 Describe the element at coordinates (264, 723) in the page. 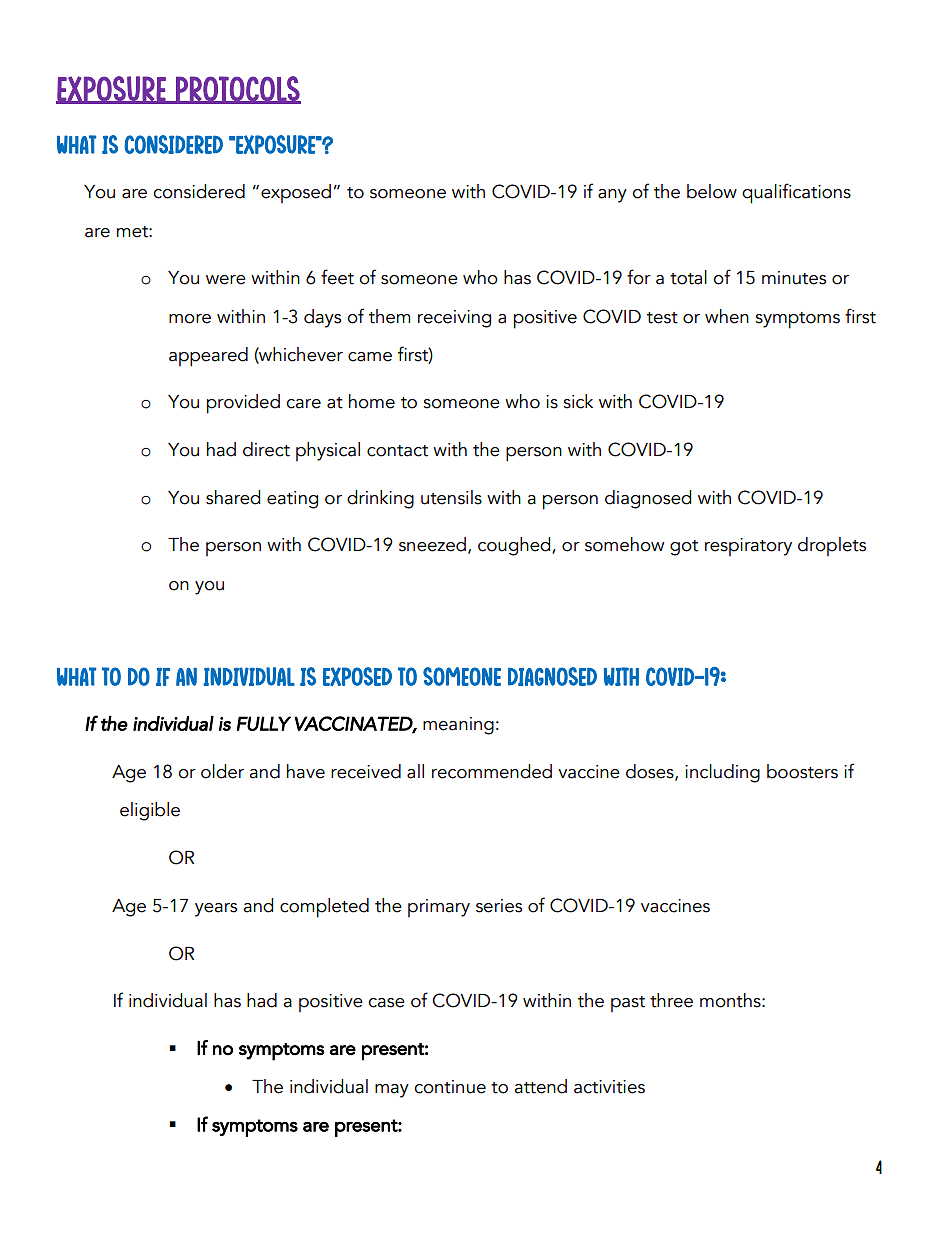

I see `FULLY` at that location.
